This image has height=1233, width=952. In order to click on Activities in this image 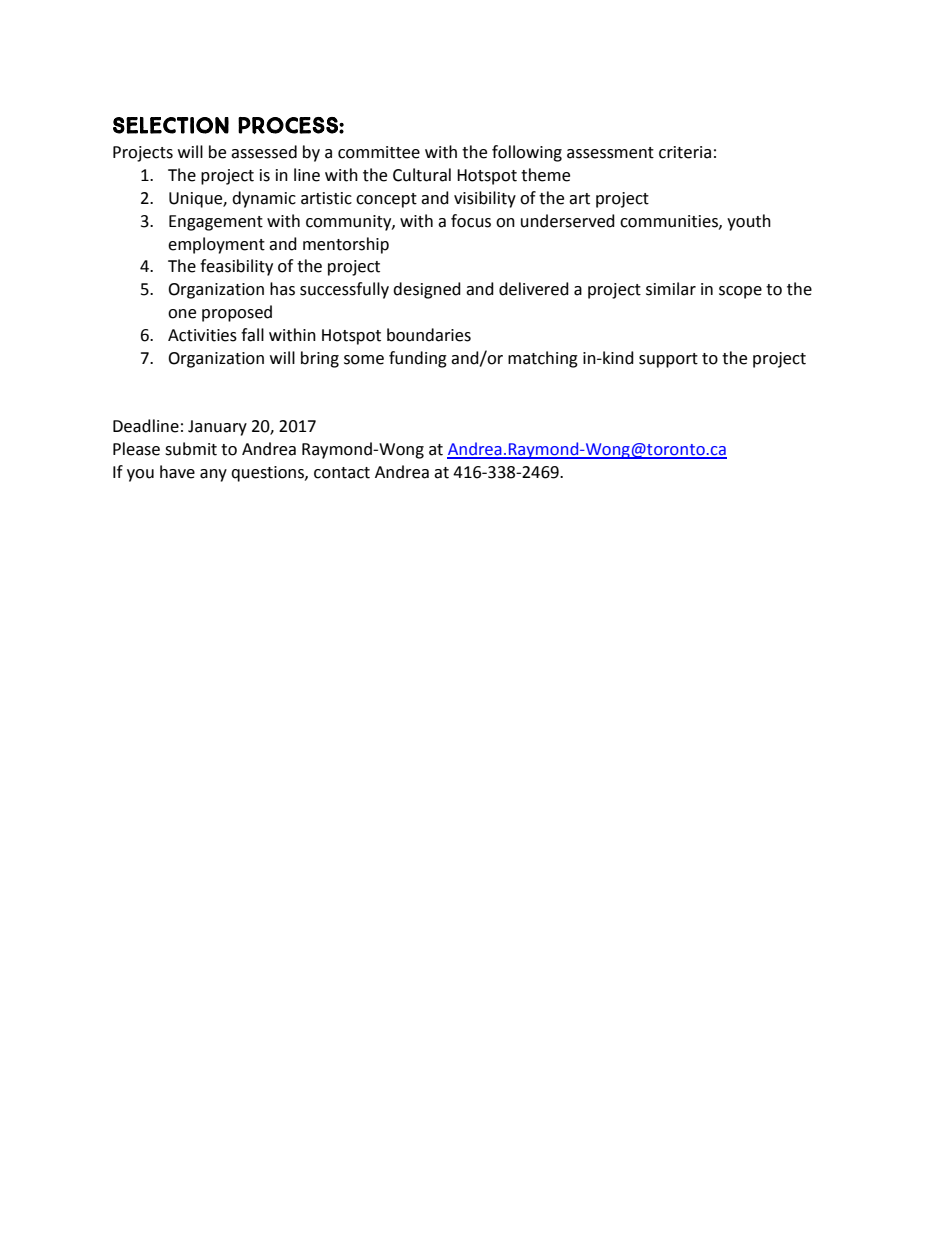, I will do `click(202, 335)`.
